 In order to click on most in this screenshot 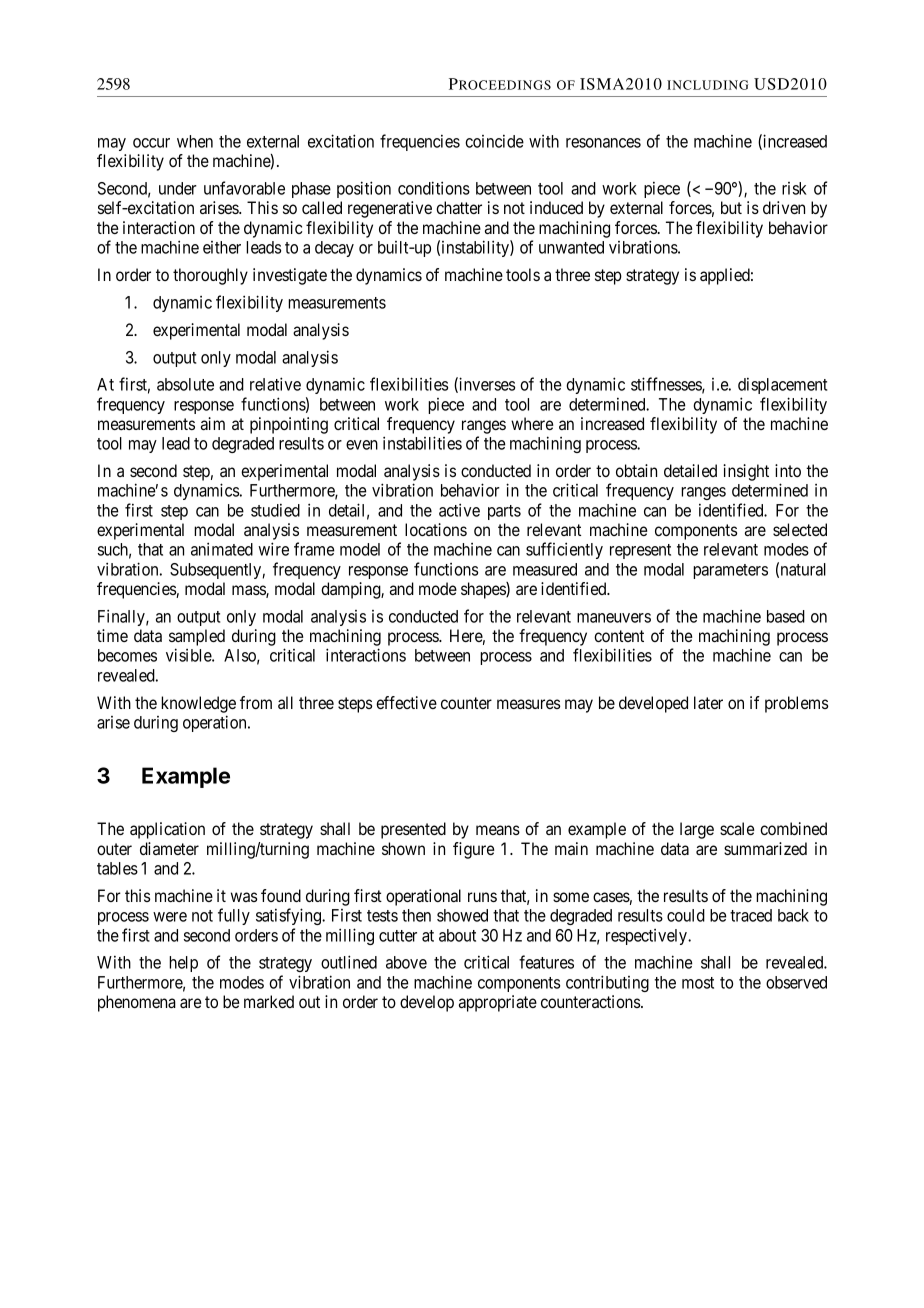, I will do `click(698, 983)`.
